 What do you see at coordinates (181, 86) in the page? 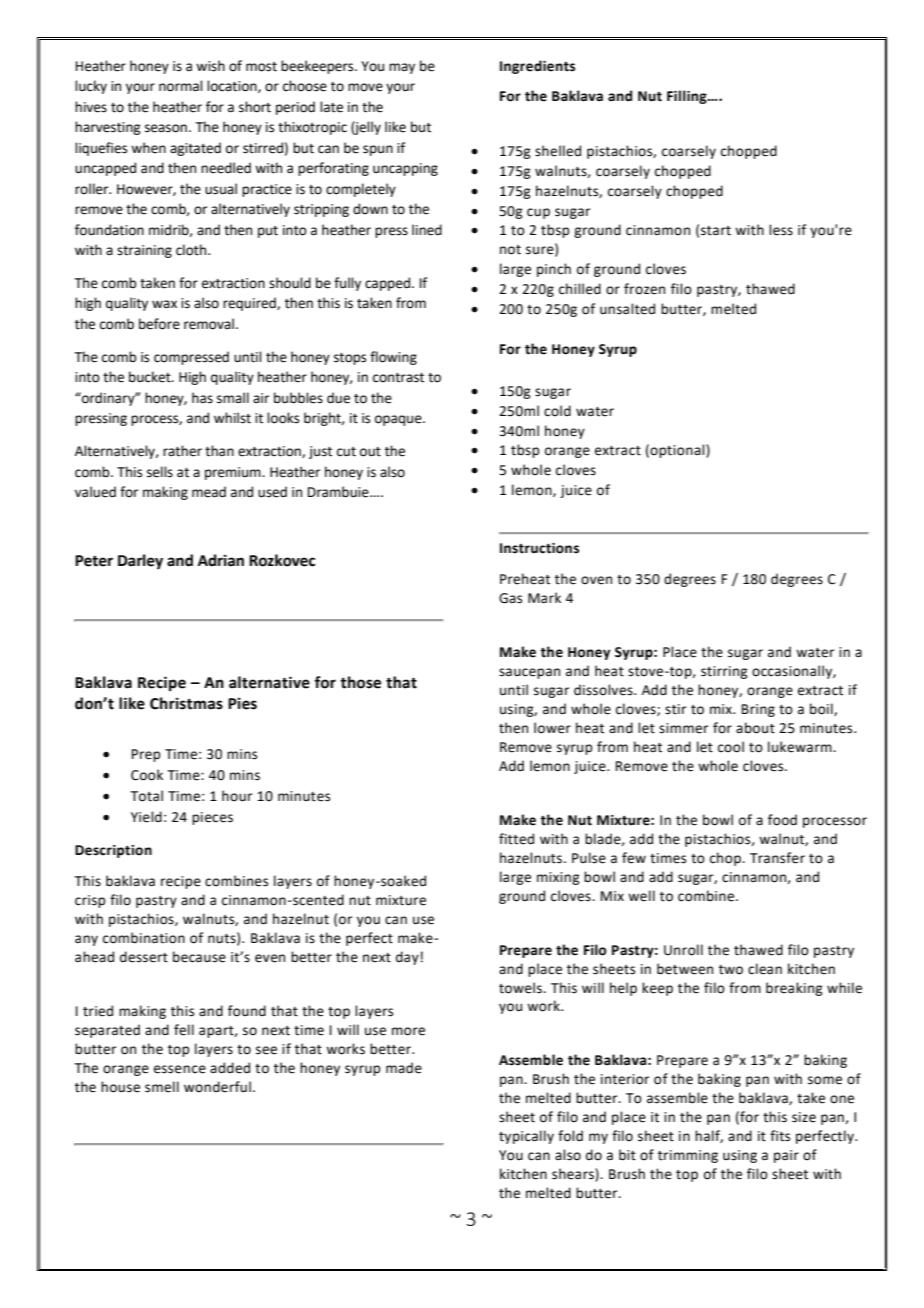
I see `normal` at bounding box center [181, 86].
